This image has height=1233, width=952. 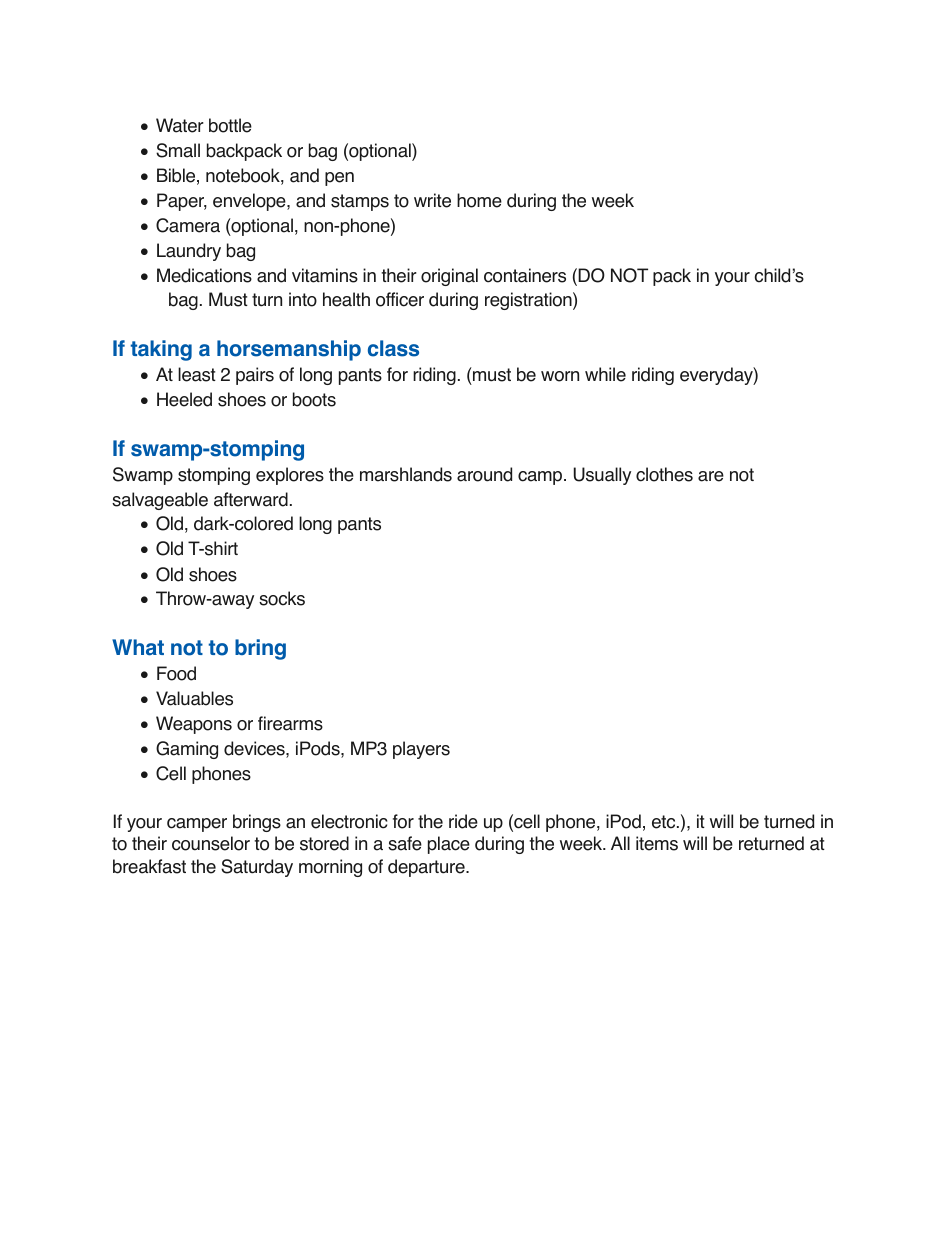 What do you see at coordinates (657, 843) in the image?
I see `items` at bounding box center [657, 843].
